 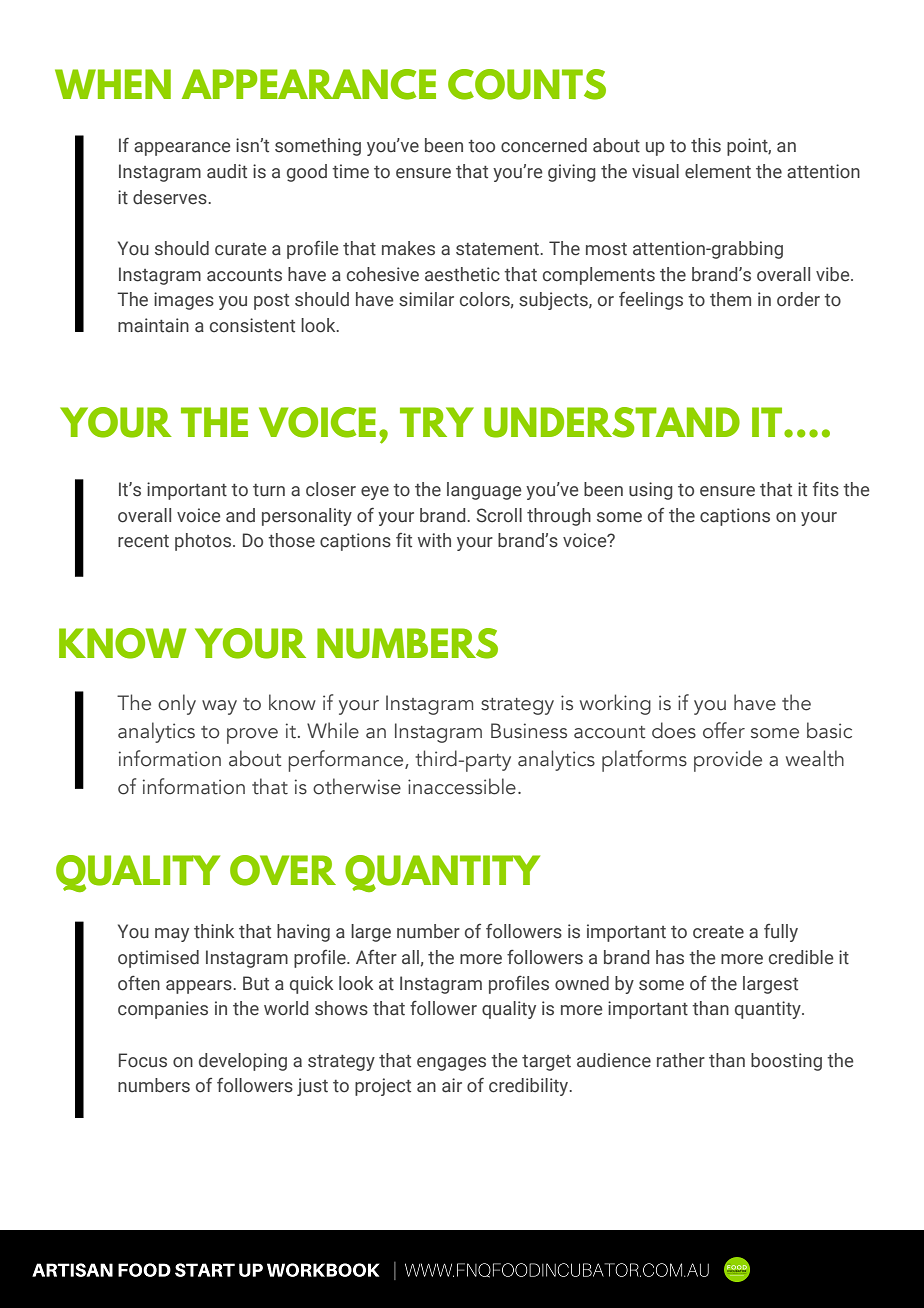 What do you see at coordinates (706, 145) in the screenshot?
I see `this` at bounding box center [706, 145].
